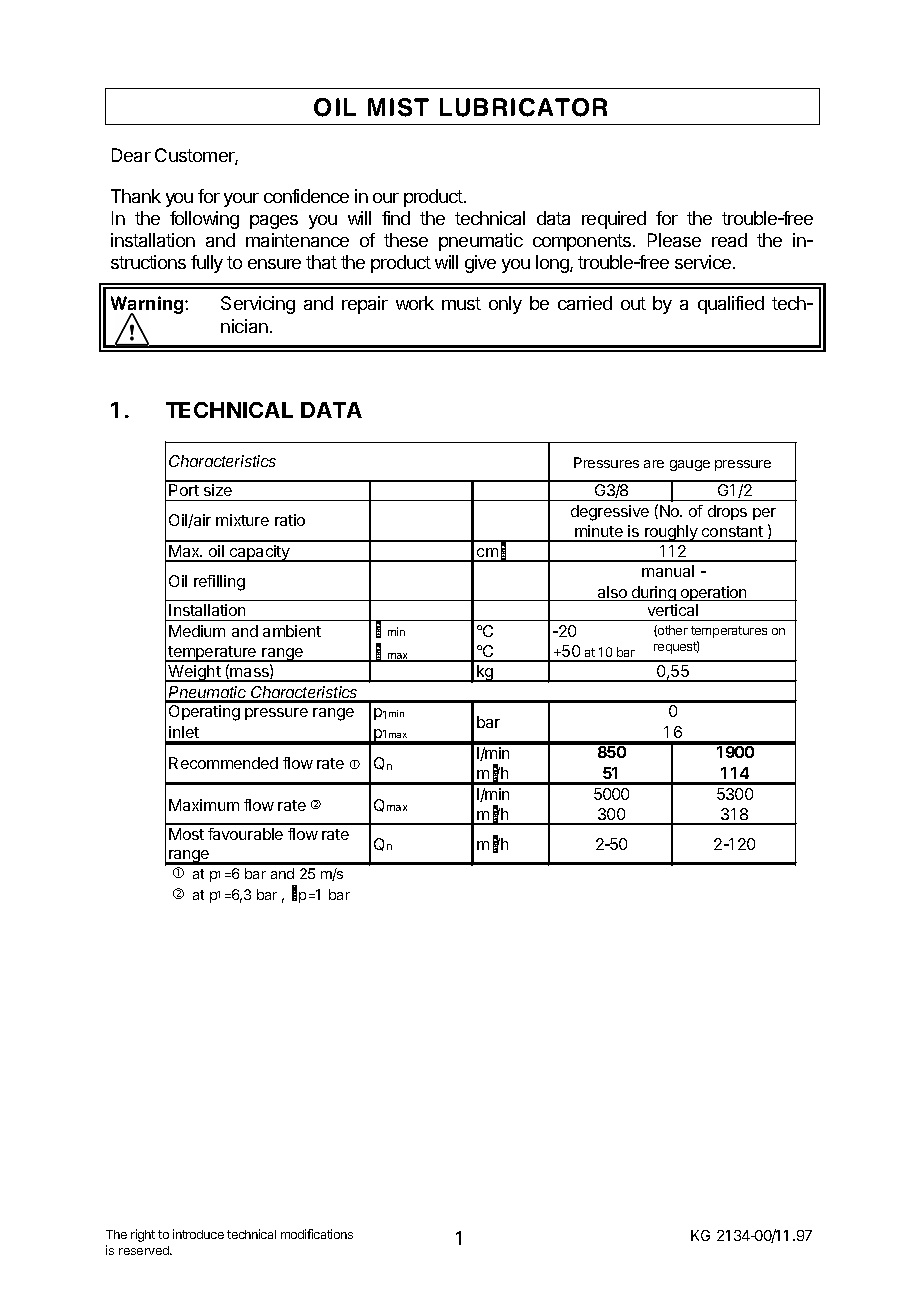  What do you see at coordinates (654, 593) in the screenshot?
I see `during` at bounding box center [654, 593].
